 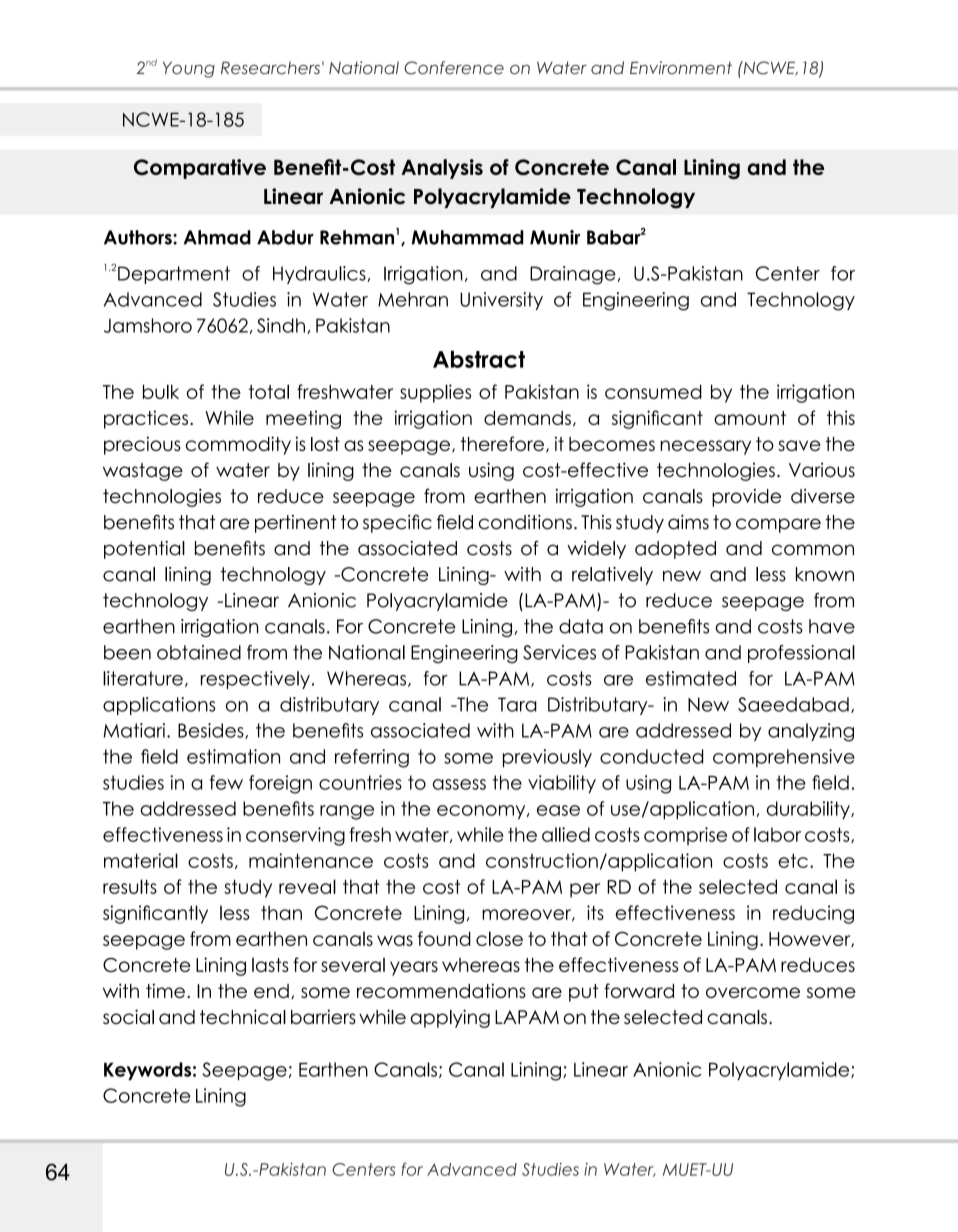 What do you see at coordinates (525, 522) in the screenshot?
I see `conditions` at bounding box center [525, 522].
